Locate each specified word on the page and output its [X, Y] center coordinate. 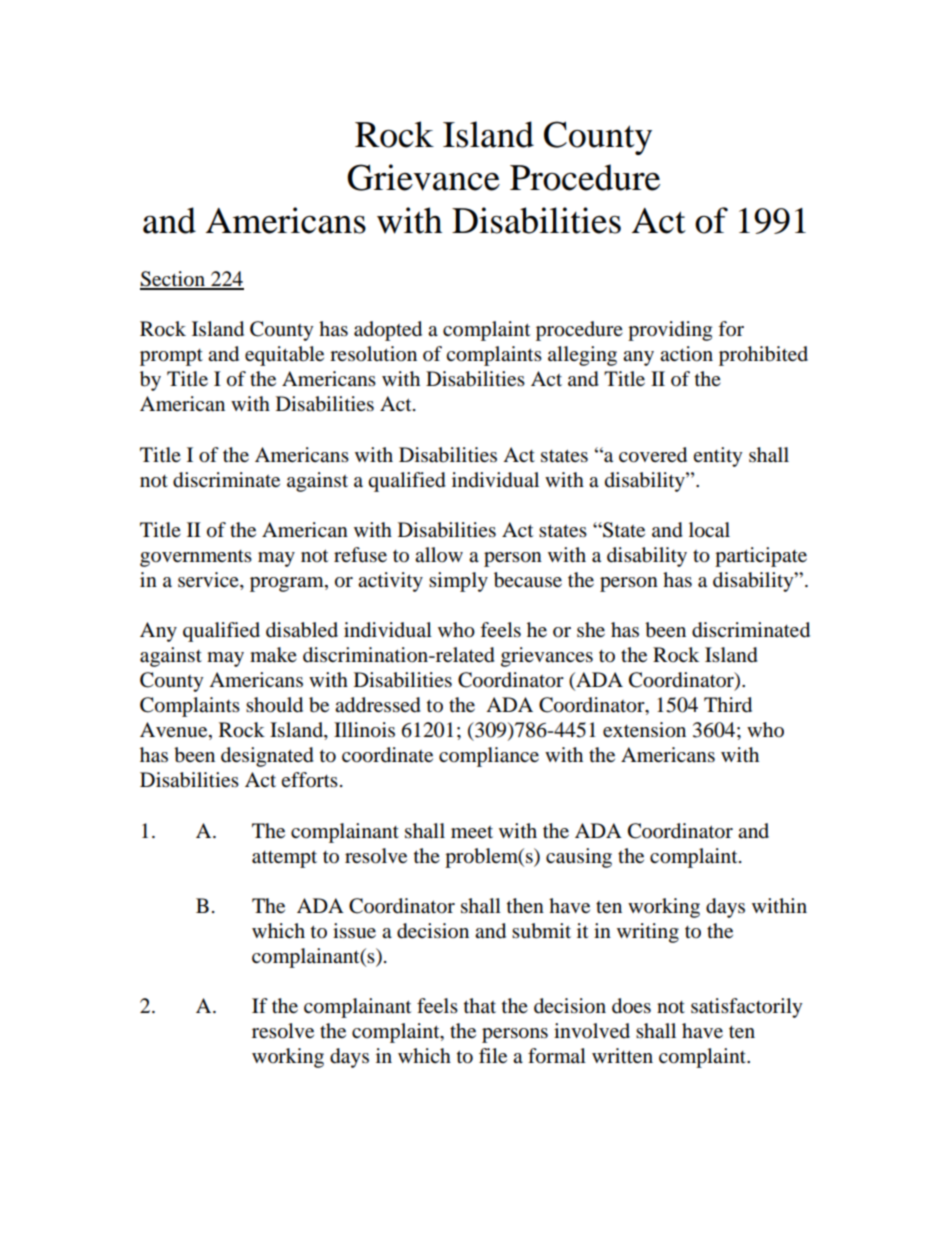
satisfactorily [747, 1008]
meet [472, 832]
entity [718, 457]
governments [196, 558]
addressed [378, 705]
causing [579, 858]
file [493, 1055]
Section [174, 280]
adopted [388, 331]
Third [728, 705]
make [273, 655]
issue [354, 931]
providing [670, 331]
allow [439, 554]
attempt [284, 859]
